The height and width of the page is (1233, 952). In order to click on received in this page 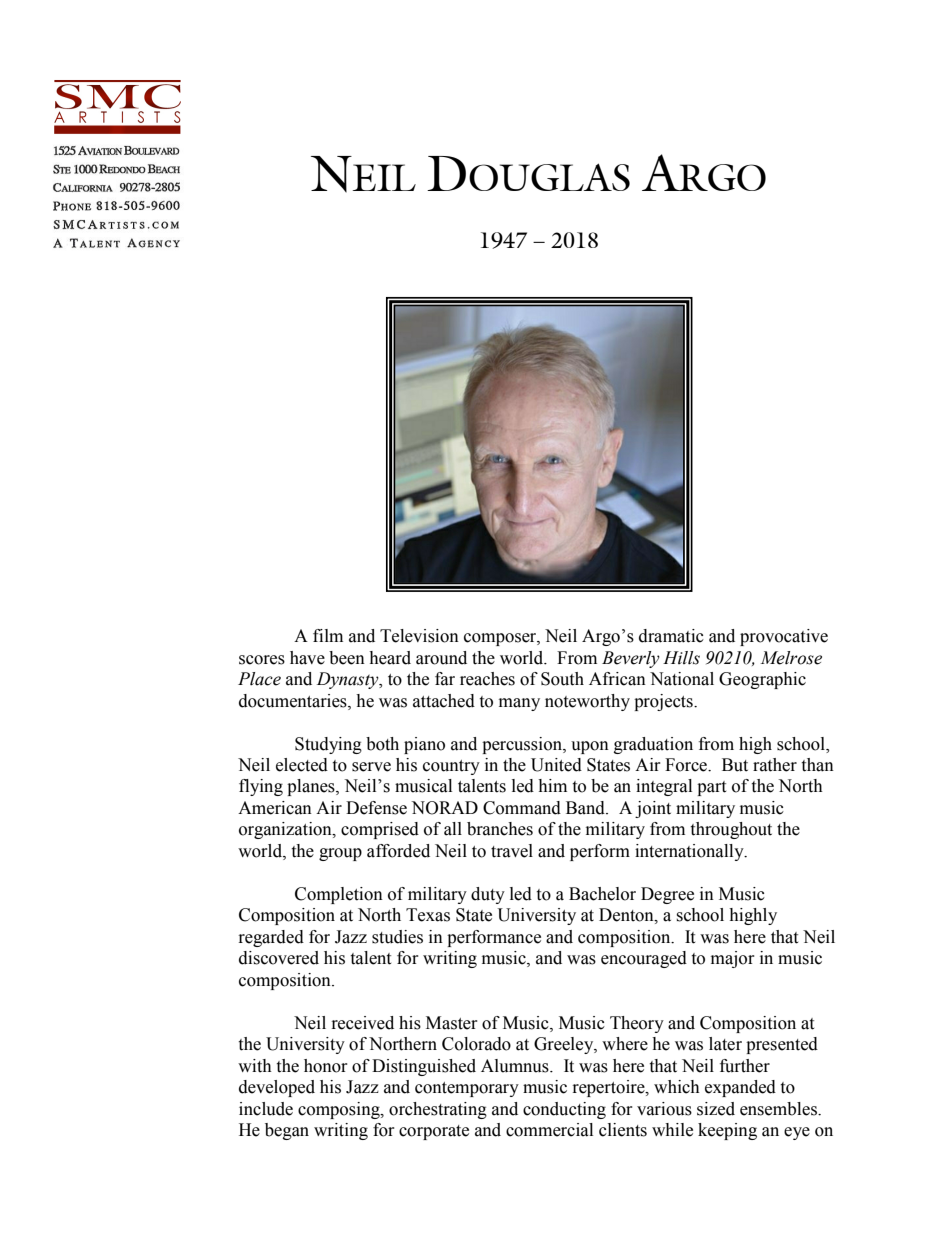, I will do `click(363, 1023)`.
